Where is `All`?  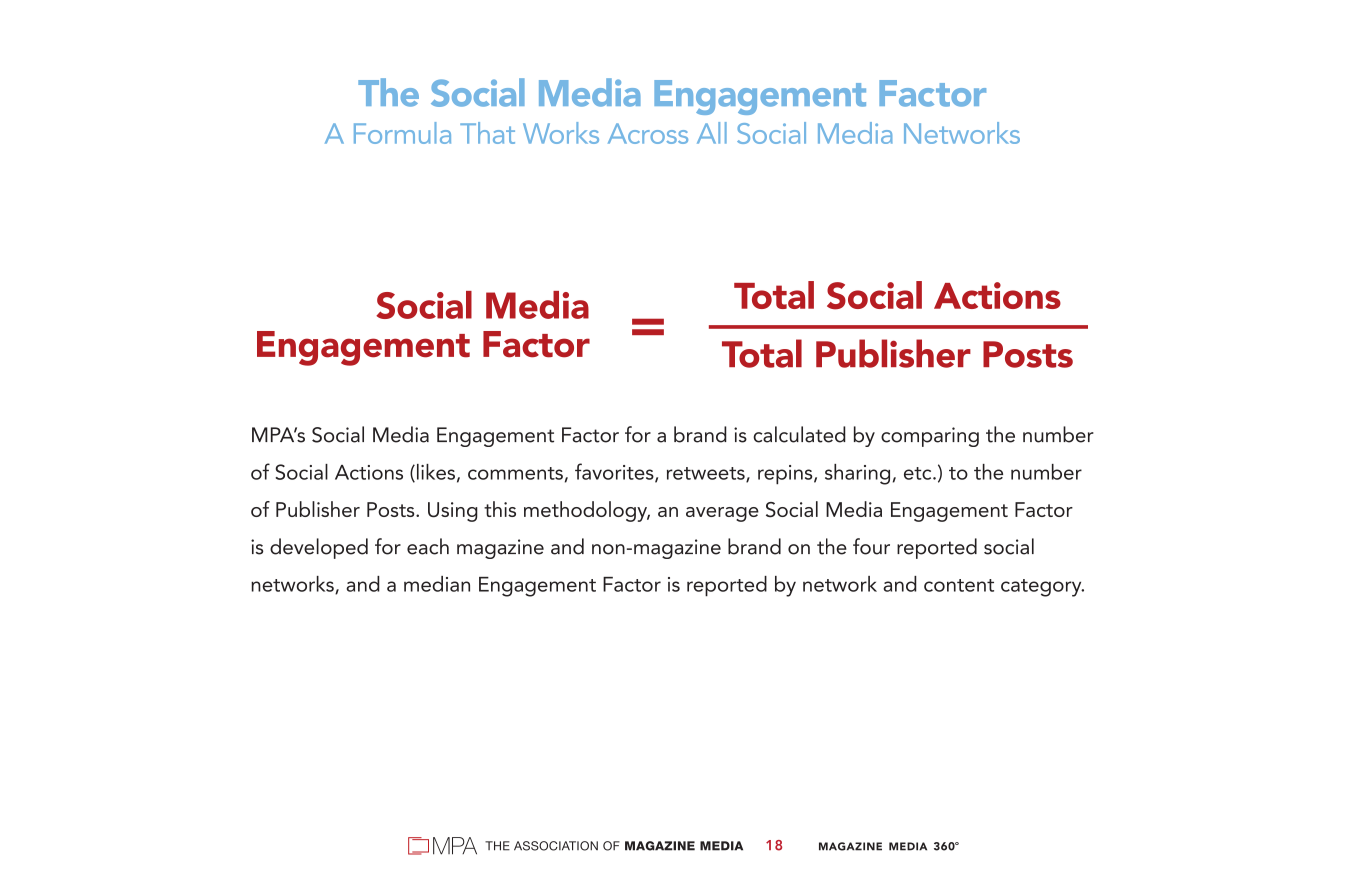 All is located at coordinates (712, 133).
